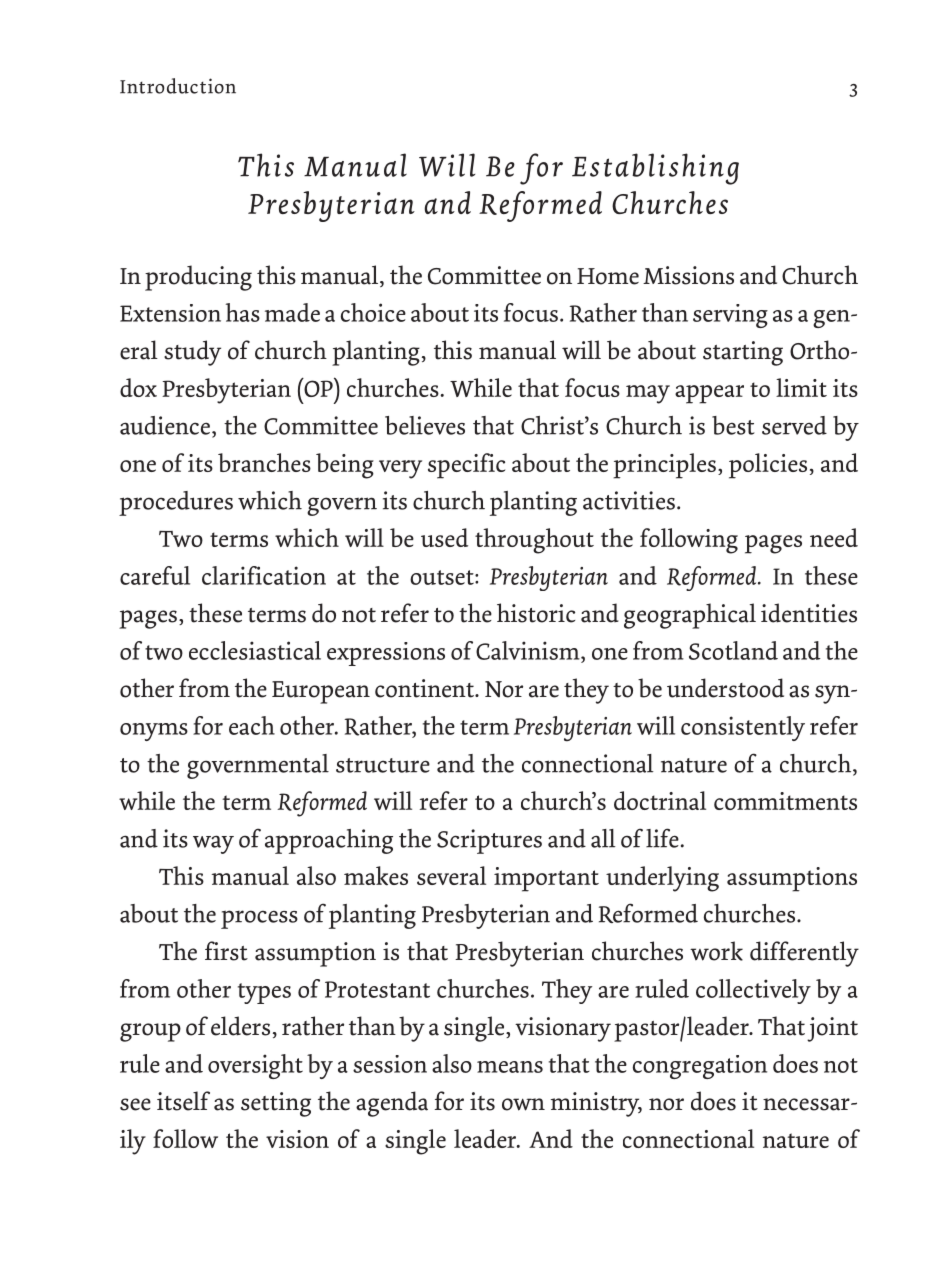 The width and height of the page is (952, 1270). I want to click on best, so click(733, 425).
